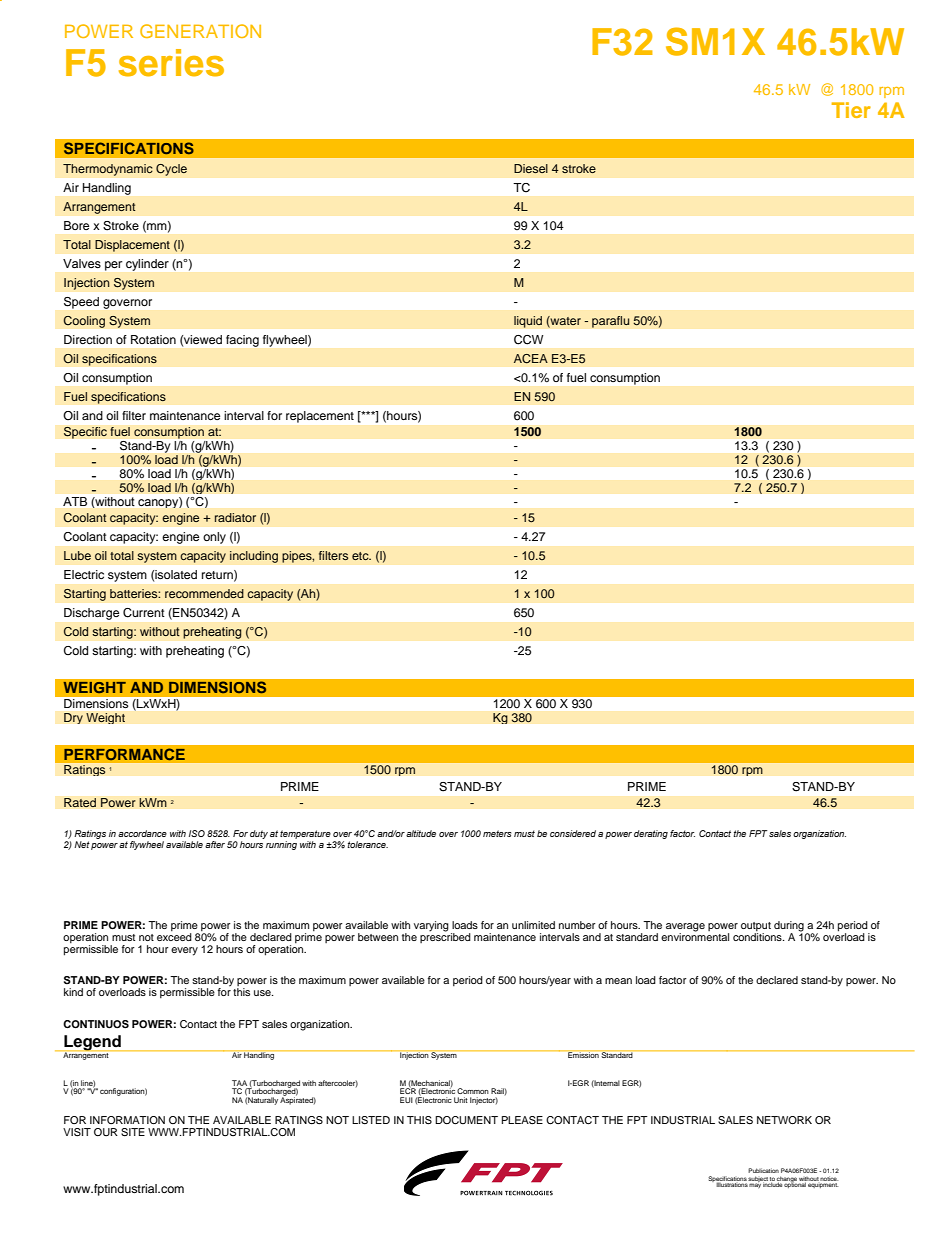  Describe the element at coordinates (531, 168) in the page. I see `Diesel` at that location.
